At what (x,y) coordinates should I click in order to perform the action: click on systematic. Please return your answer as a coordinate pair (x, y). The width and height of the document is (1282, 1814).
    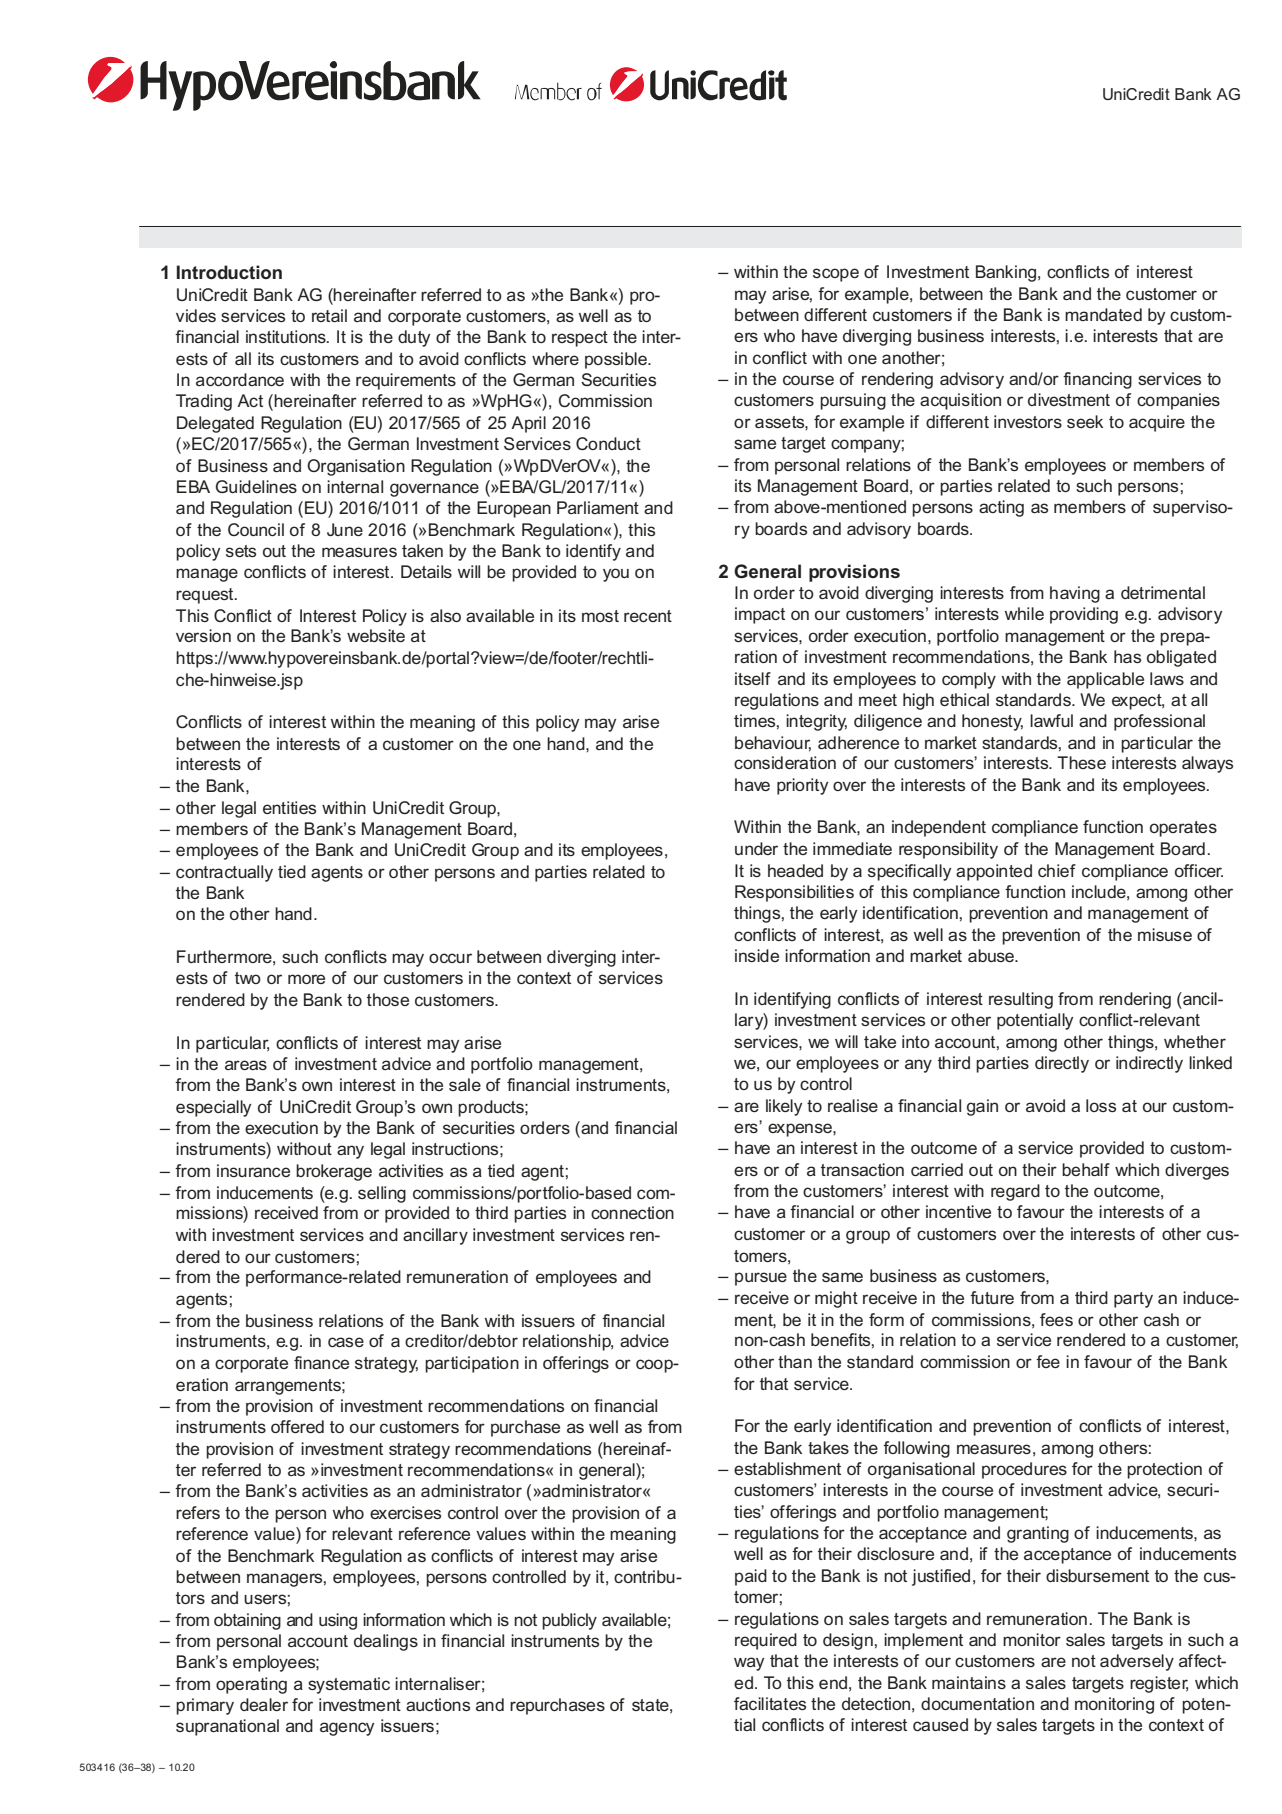
    Looking at the image, I should click on (349, 1685).
